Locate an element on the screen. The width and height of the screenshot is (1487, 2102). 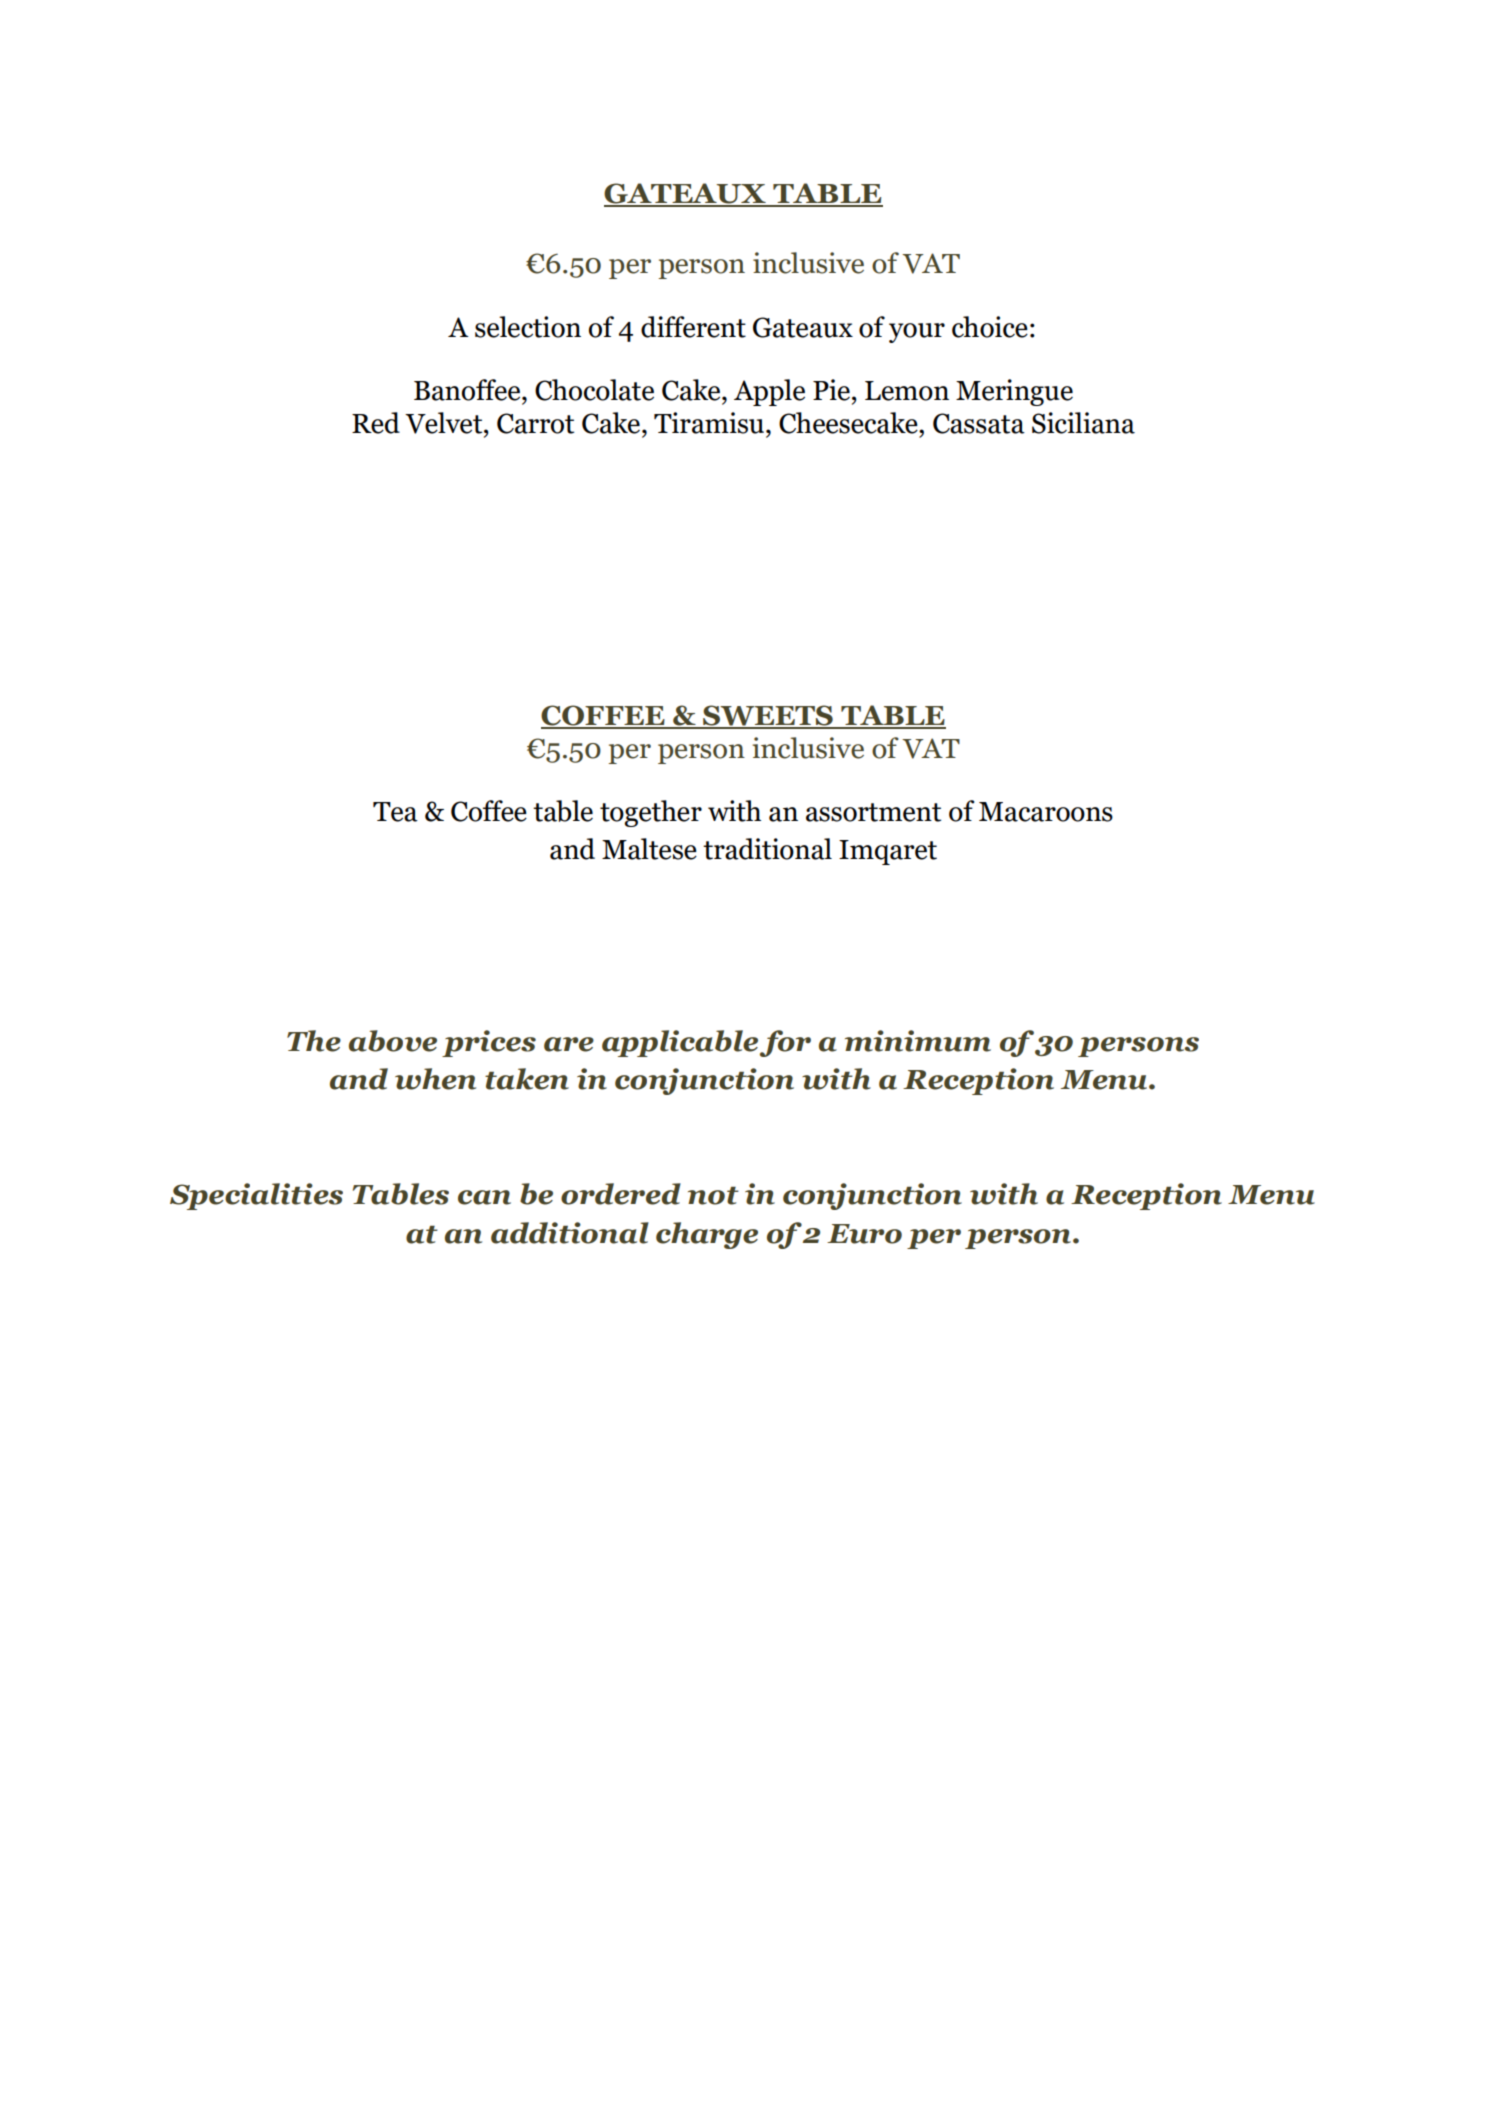
minimum is located at coordinates (918, 1041).
